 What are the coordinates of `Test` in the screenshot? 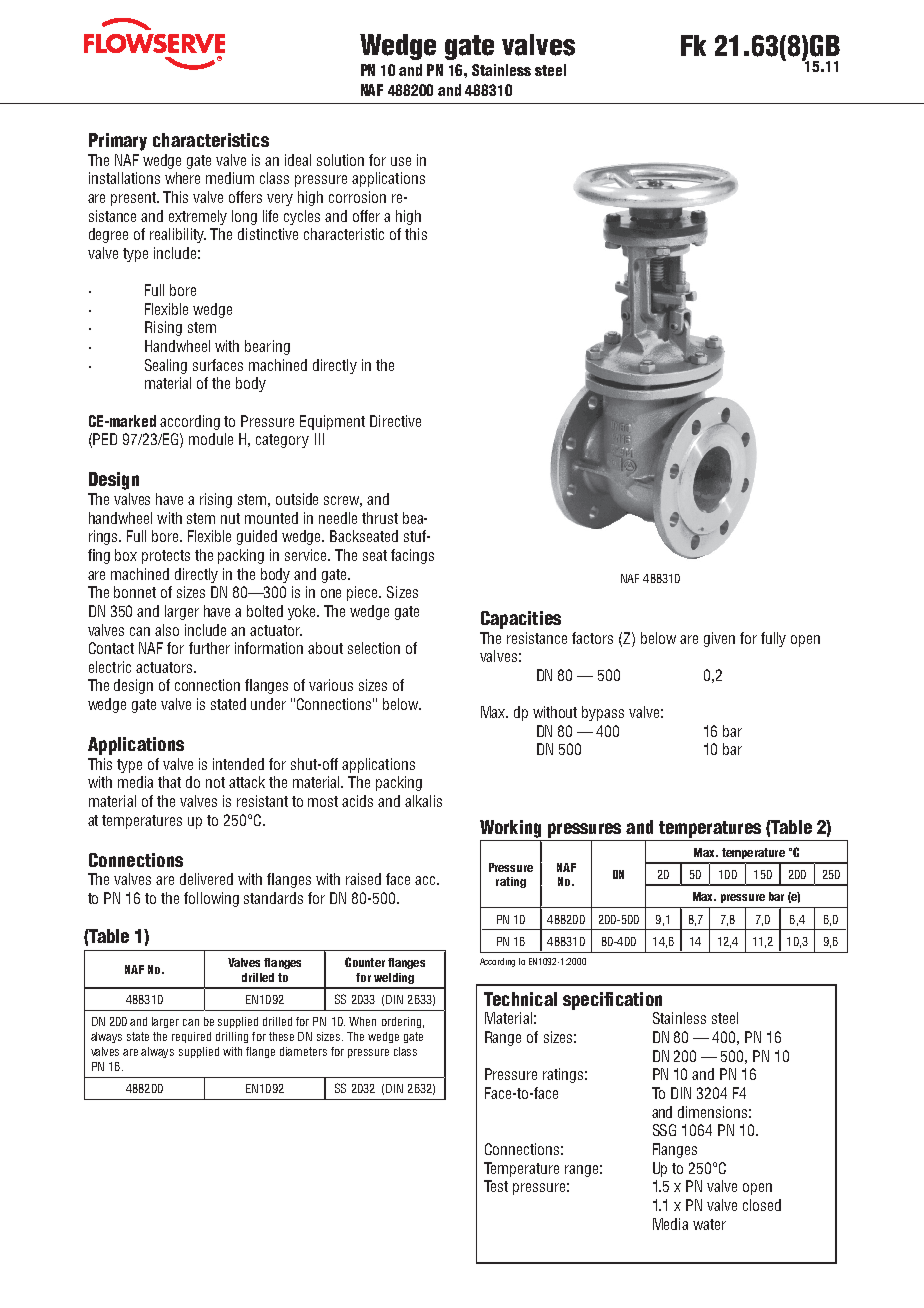 It's located at (496, 1186).
